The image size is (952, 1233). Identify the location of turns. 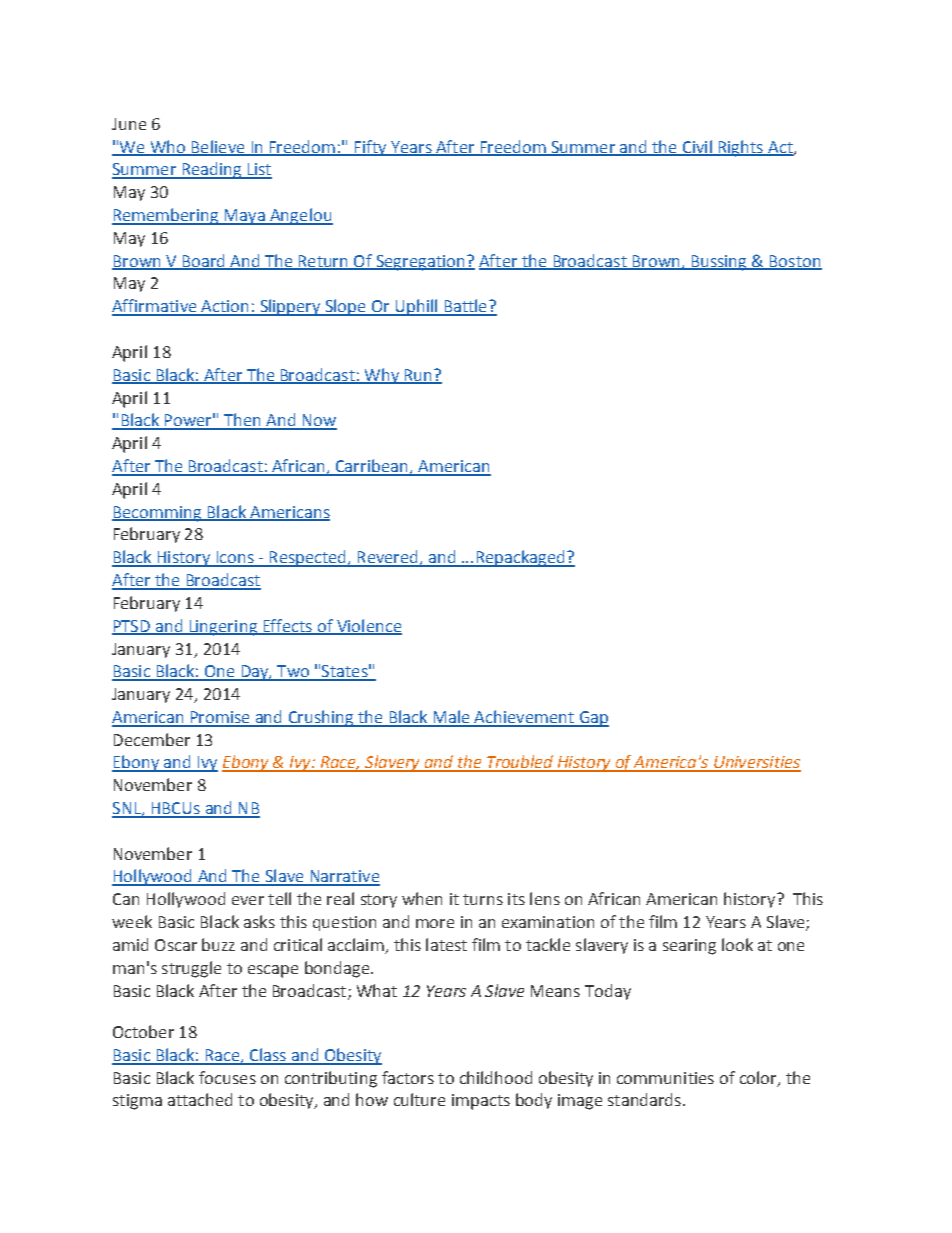
(483, 899).
